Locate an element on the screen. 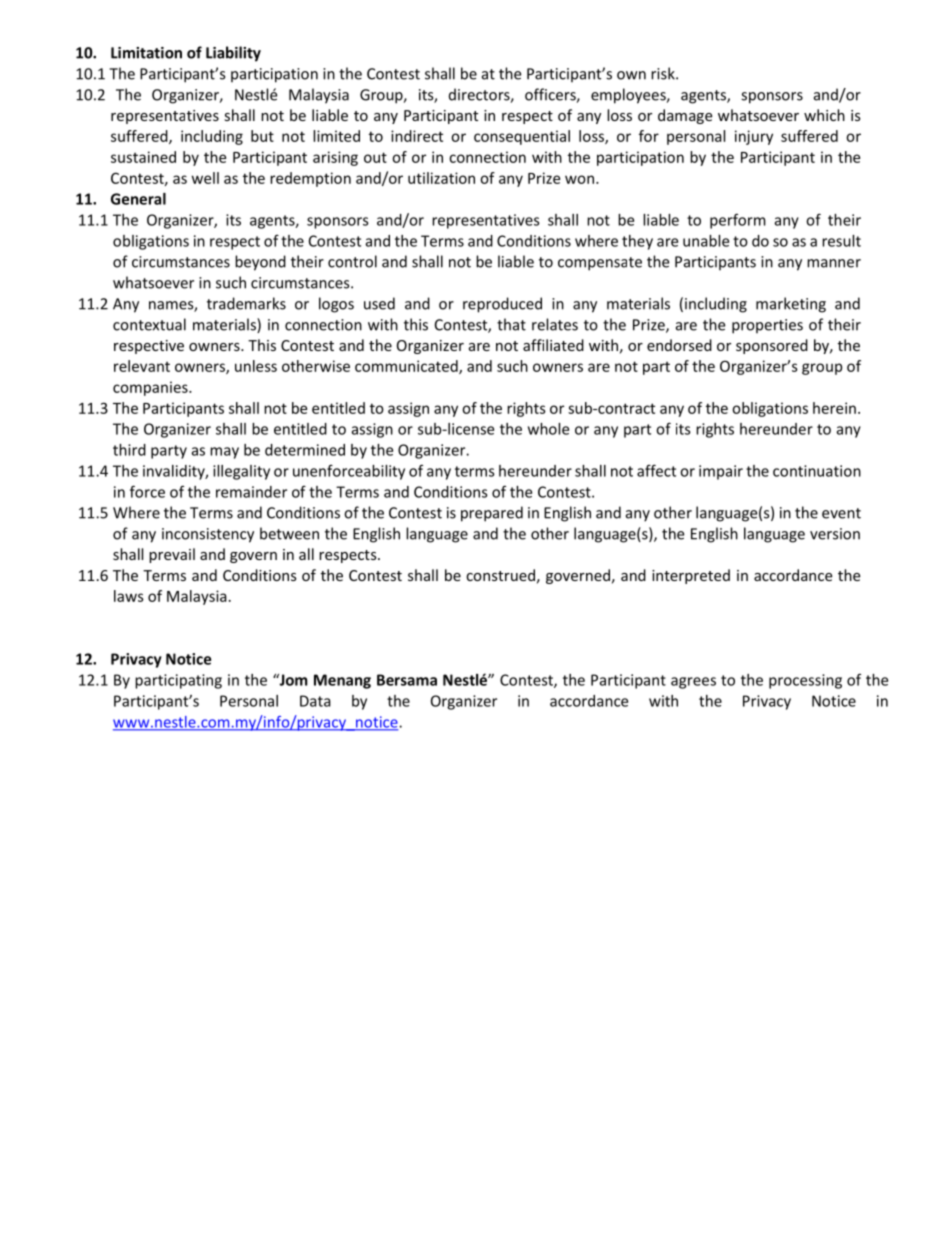 This screenshot has height=1233, width=952. sponsored is located at coordinates (772, 346).
